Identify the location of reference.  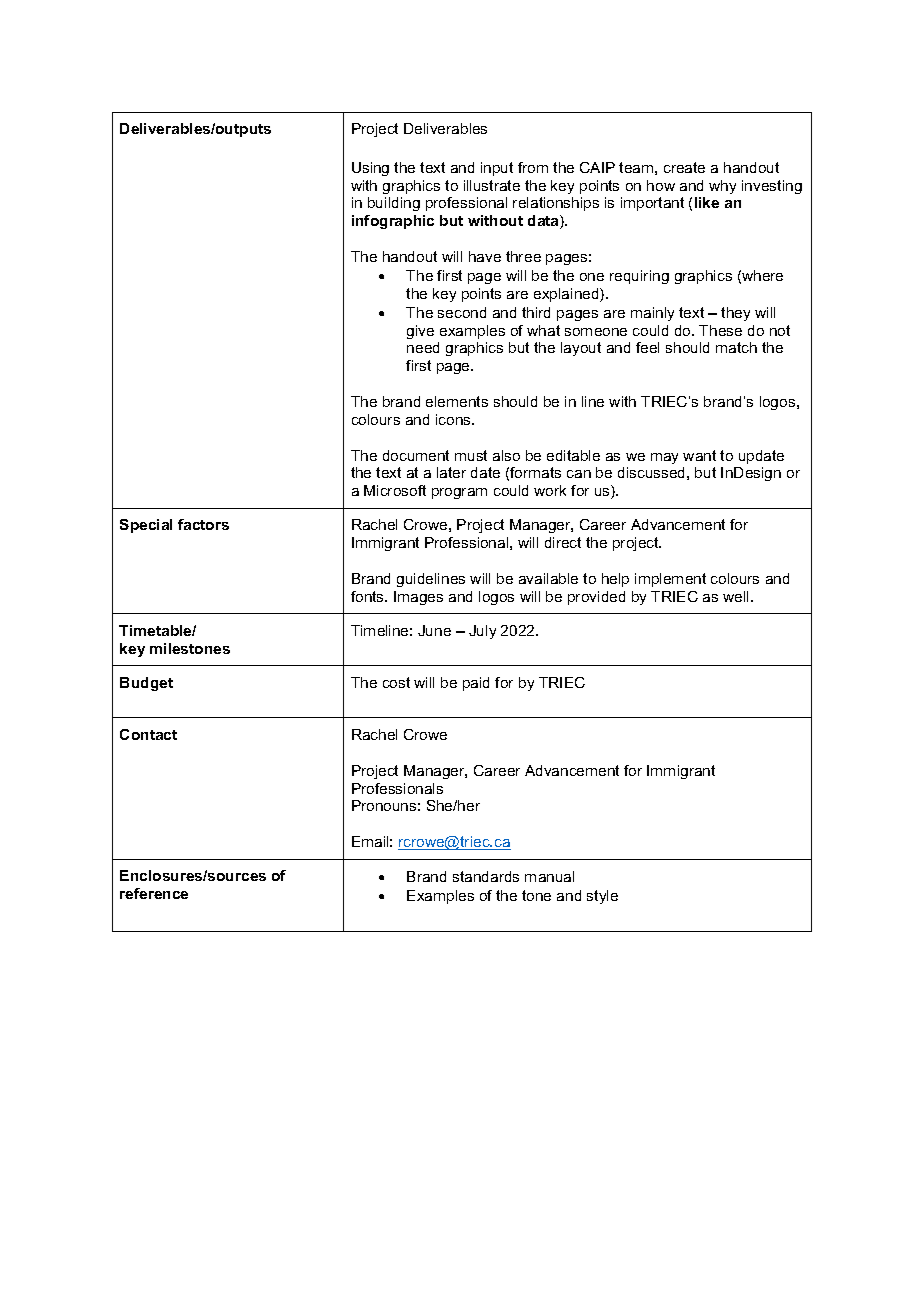
(154, 893).
